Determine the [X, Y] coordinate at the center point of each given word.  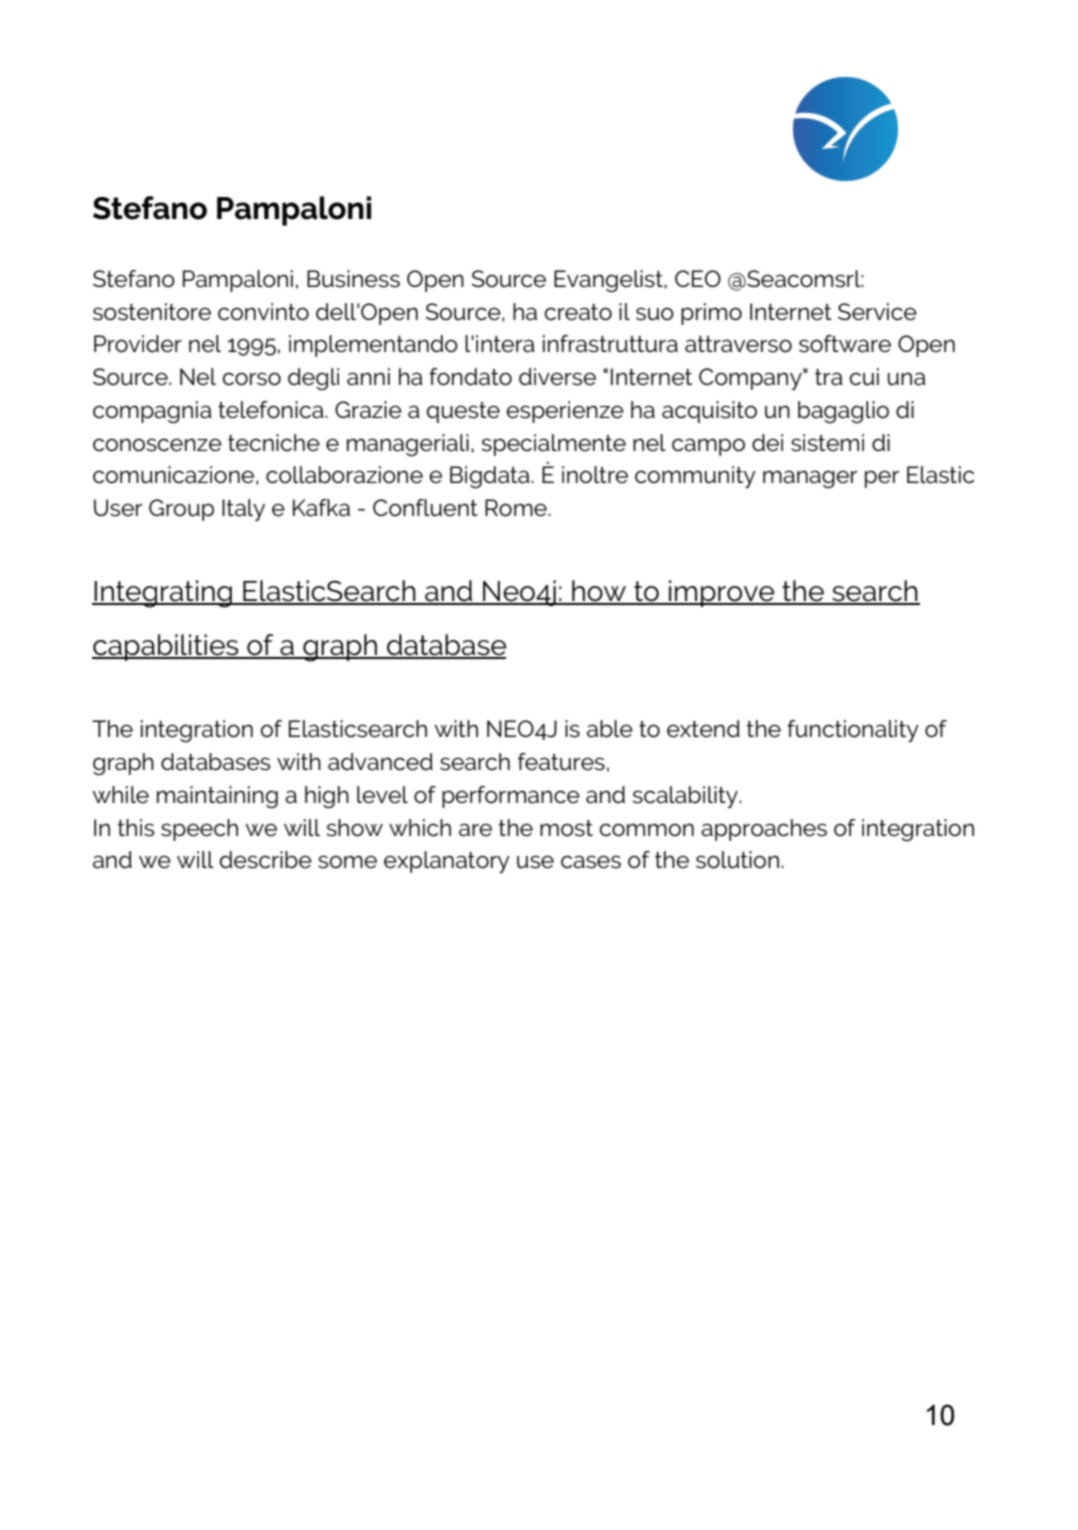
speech [199, 830]
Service [877, 312]
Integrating [163, 594]
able [610, 729]
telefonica [272, 410]
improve [722, 593]
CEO [698, 278]
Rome [517, 508]
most [566, 828]
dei [767, 443]
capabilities [166, 647]
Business [353, 279]
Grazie [368, 410]
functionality [853, 731]
